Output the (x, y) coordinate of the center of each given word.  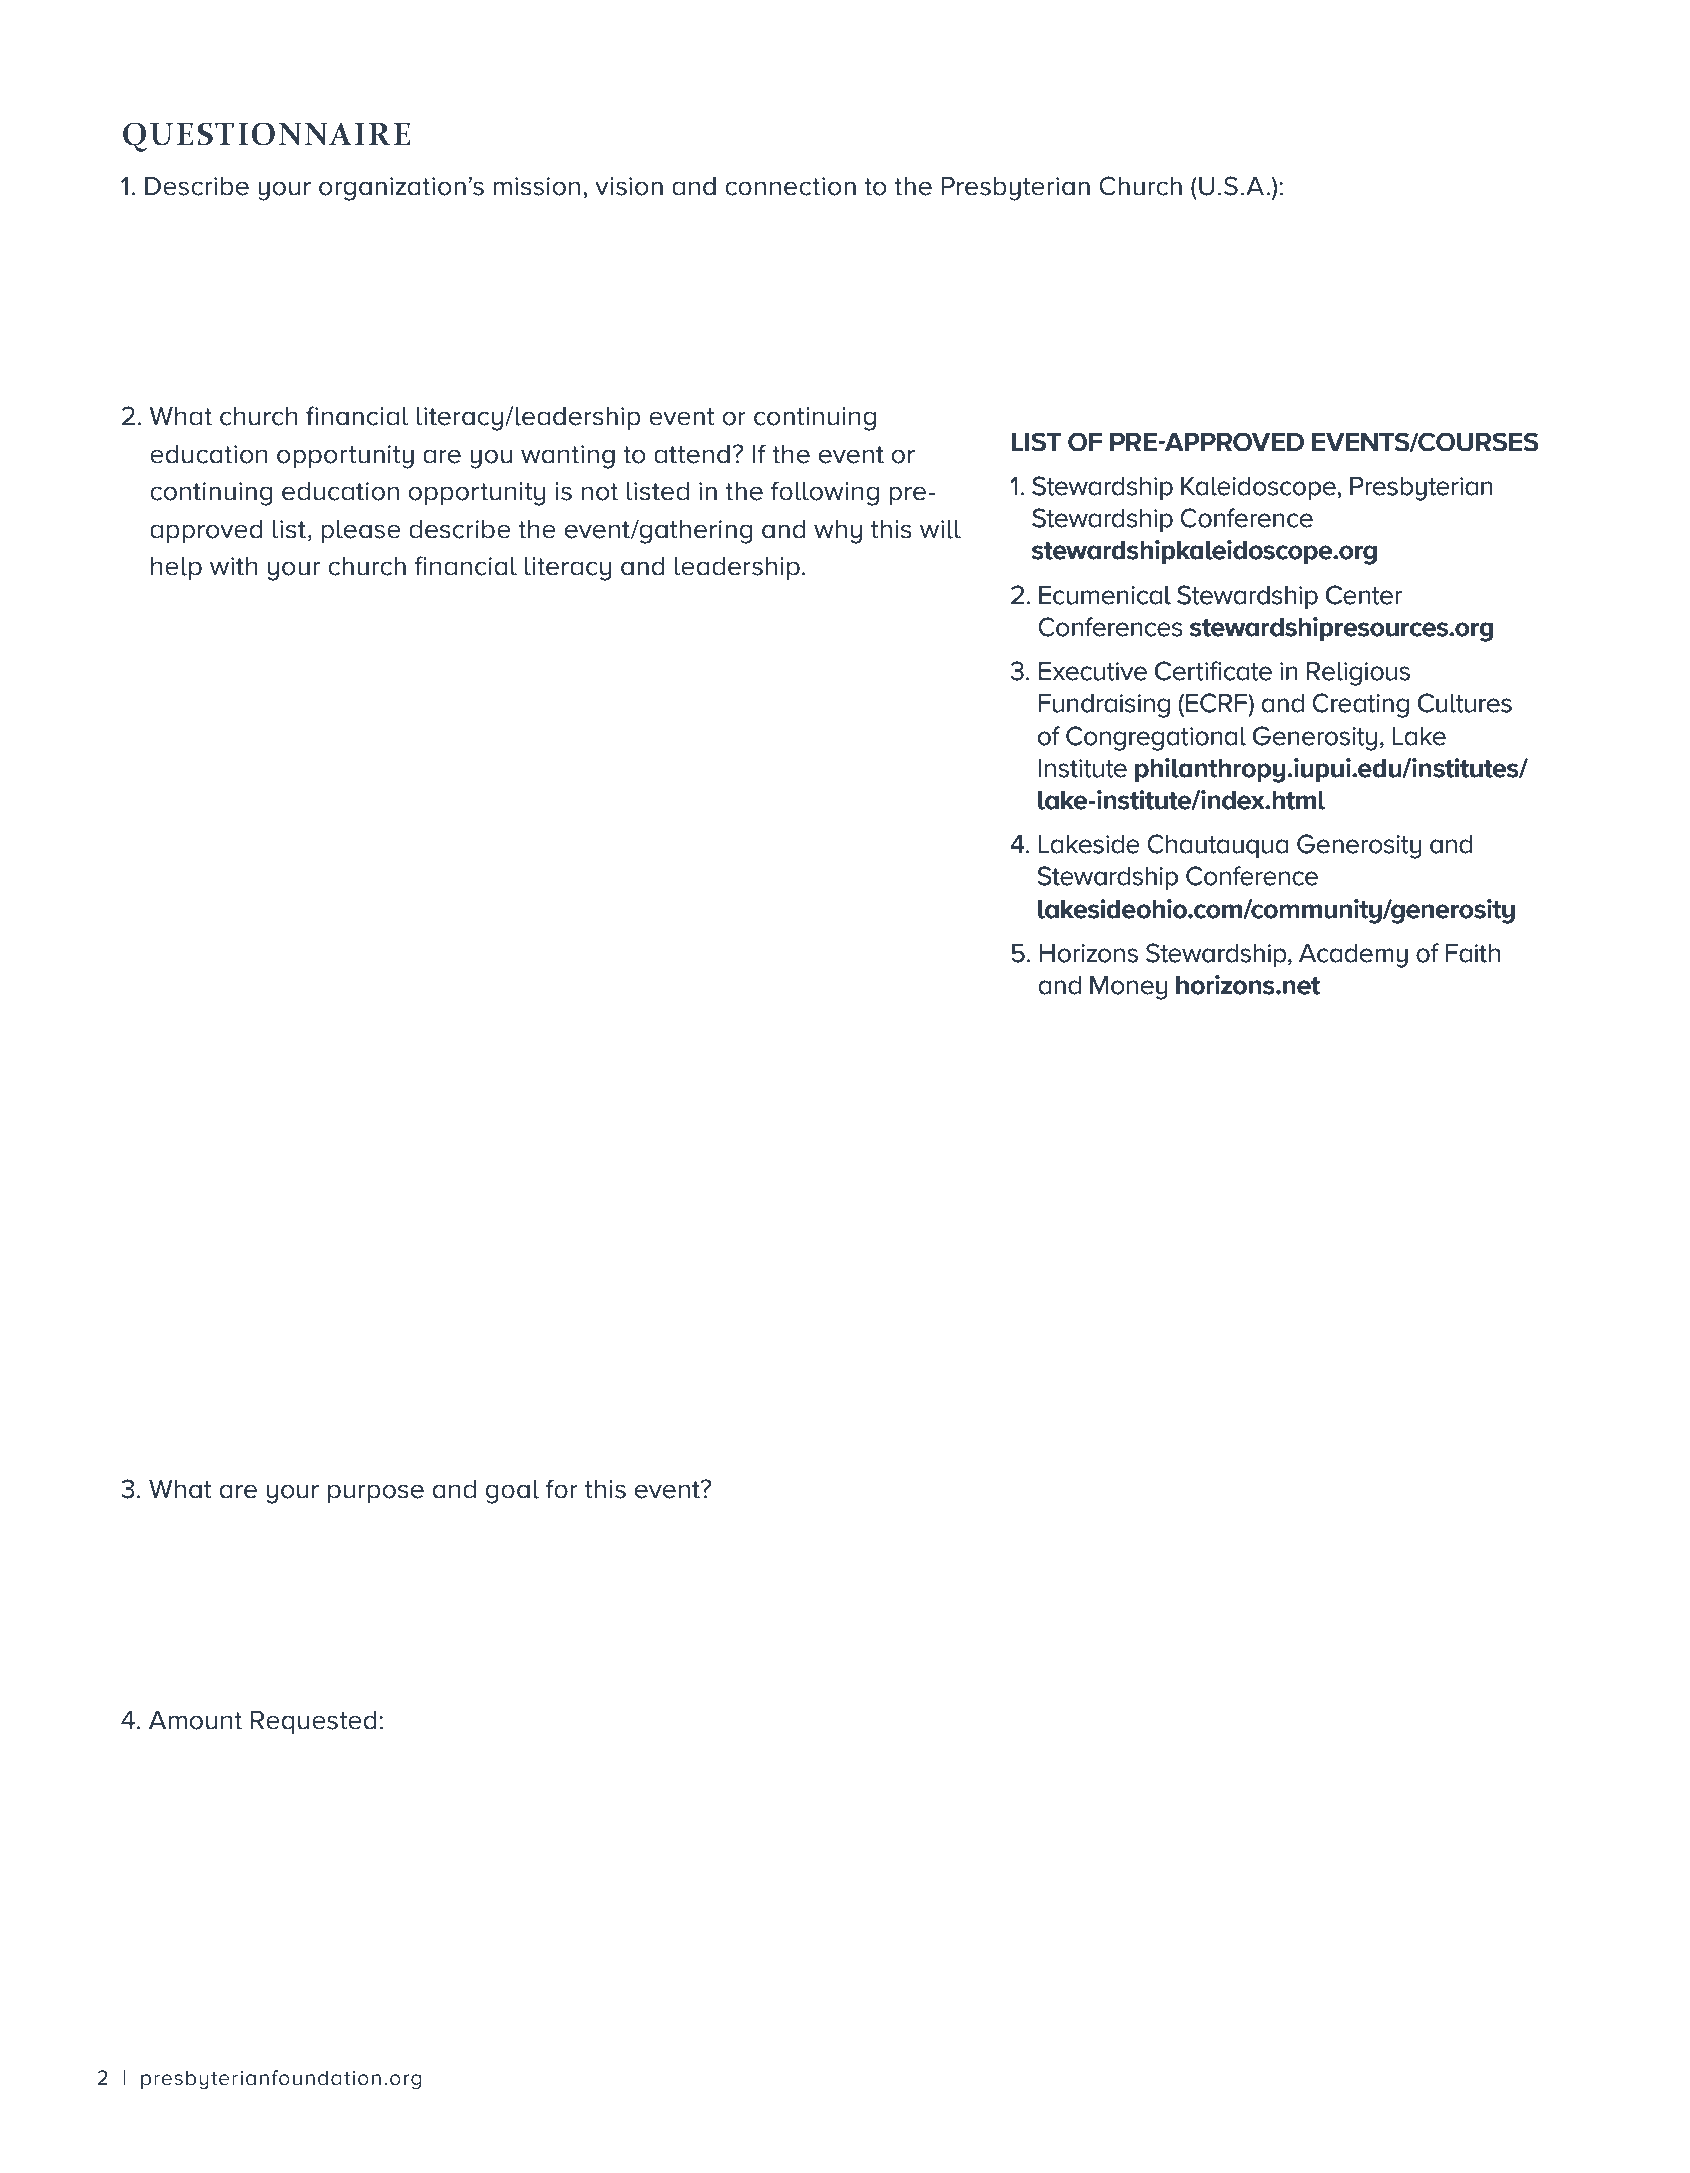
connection (790, 186)
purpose (376, 1493)
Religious (1358, 674)
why (838, 532)
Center (1364, 595)
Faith (1472, 953)
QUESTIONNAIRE (266, 137)
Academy (1353, 956)
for (562, 1489)
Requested (313, 1722)
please (361, 531)
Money (1128, 988)
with (234, 566)
